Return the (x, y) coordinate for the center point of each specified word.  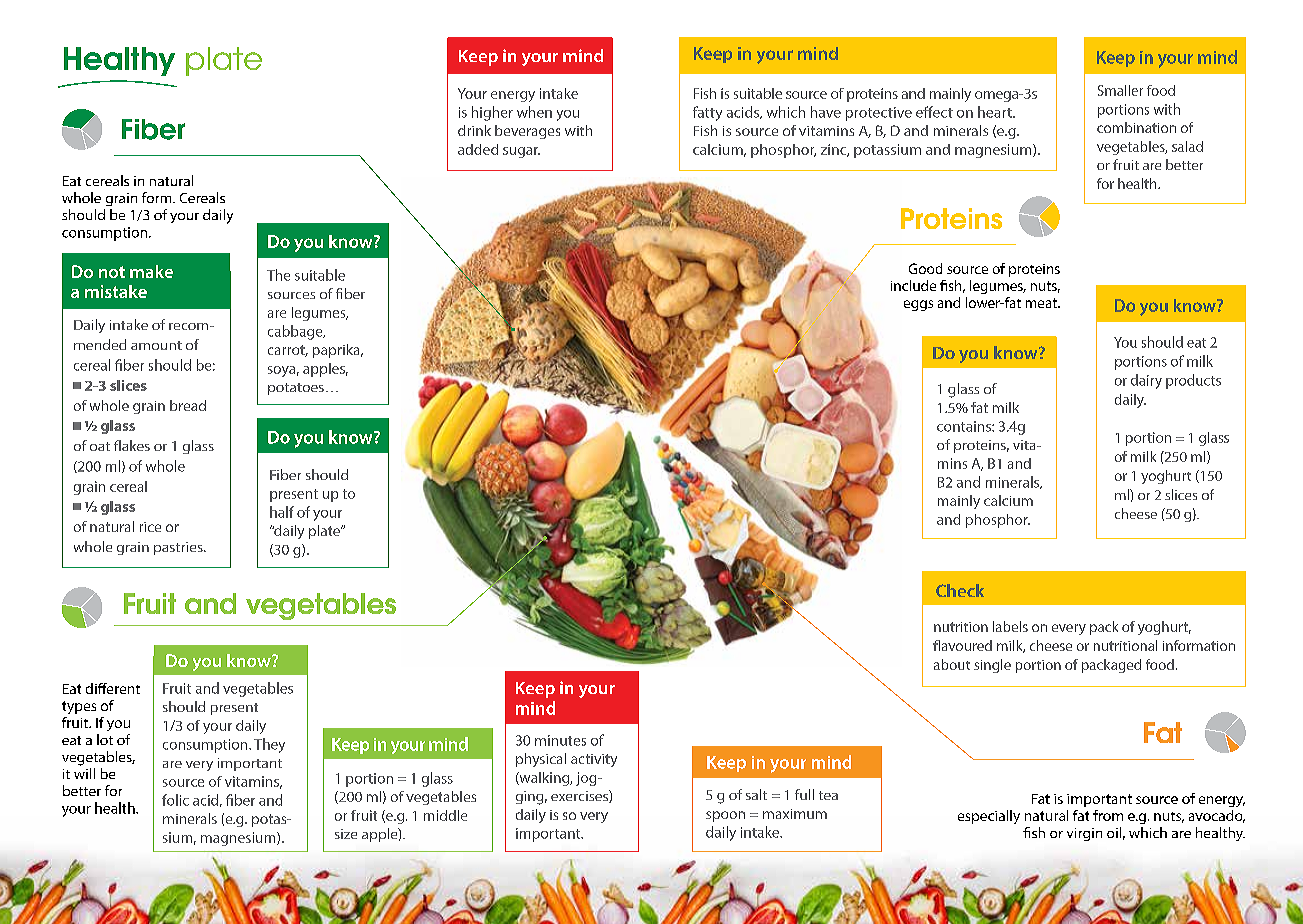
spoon (725, 816)
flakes (132, 445)
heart (996, 112)
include (913, 285)
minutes (560, 740)
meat (1042, 303)
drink (474, 130)
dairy (1146, 381)
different (113, 688)
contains (965, 426)
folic (175, 800)
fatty (707, 113)
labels (1010, 626)
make (151, 271)
